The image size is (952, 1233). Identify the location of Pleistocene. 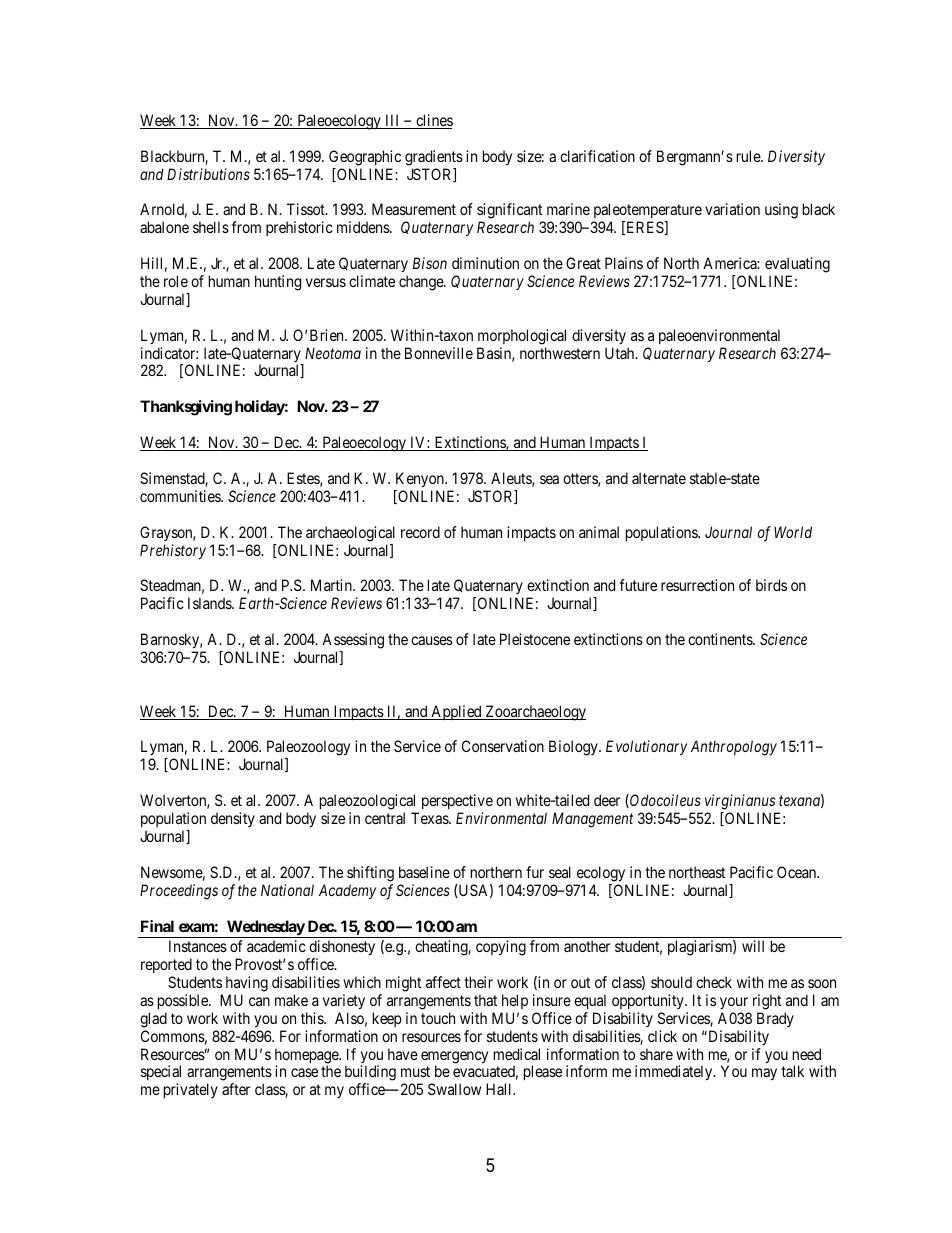
(535, 639).
